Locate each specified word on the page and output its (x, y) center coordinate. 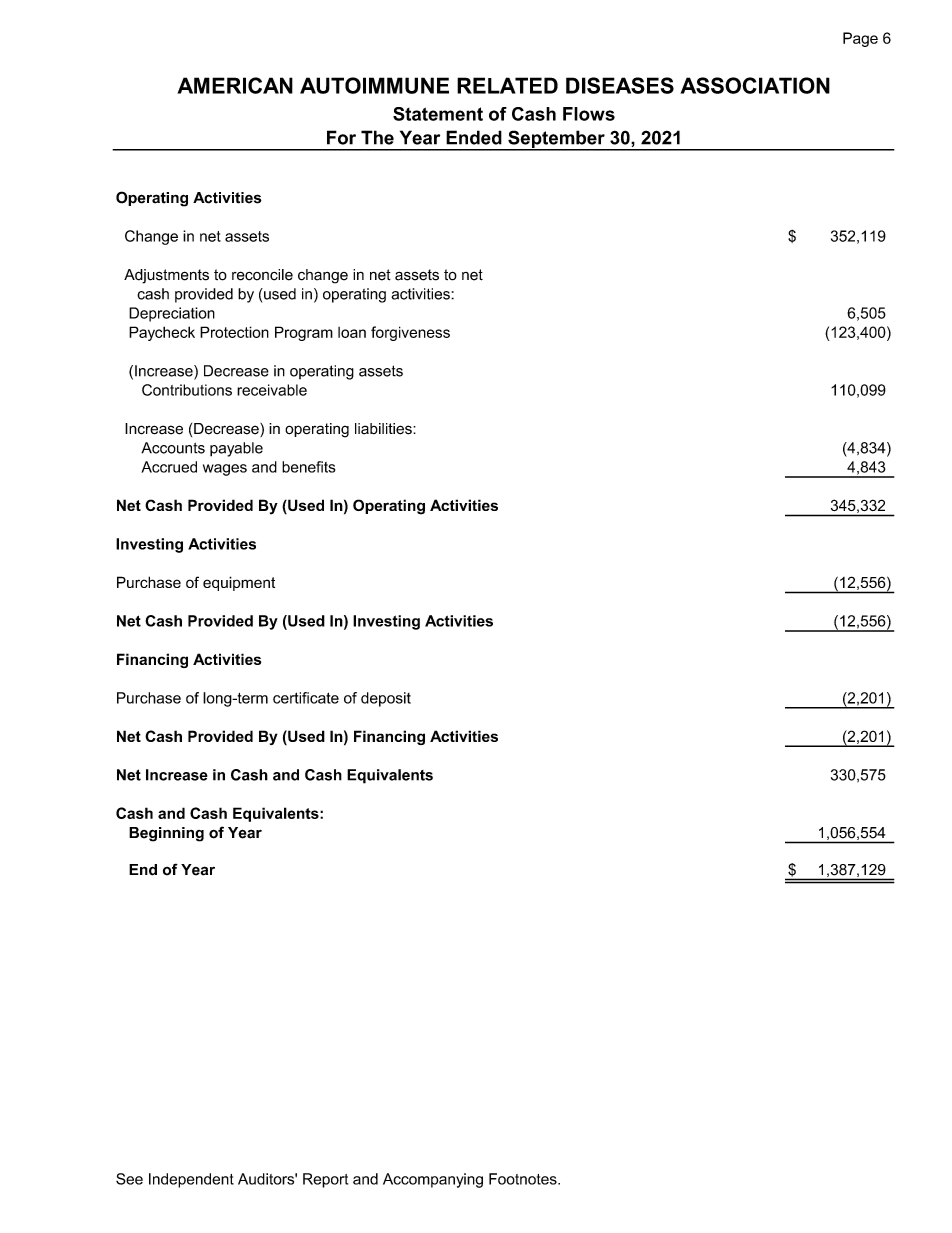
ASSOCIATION (755, 85)
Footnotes (524, 1179)
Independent (191, 1180)
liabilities (384, 429)
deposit (386, 699)
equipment (239, 583)
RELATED (507, 85)
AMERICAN (235, 85)
